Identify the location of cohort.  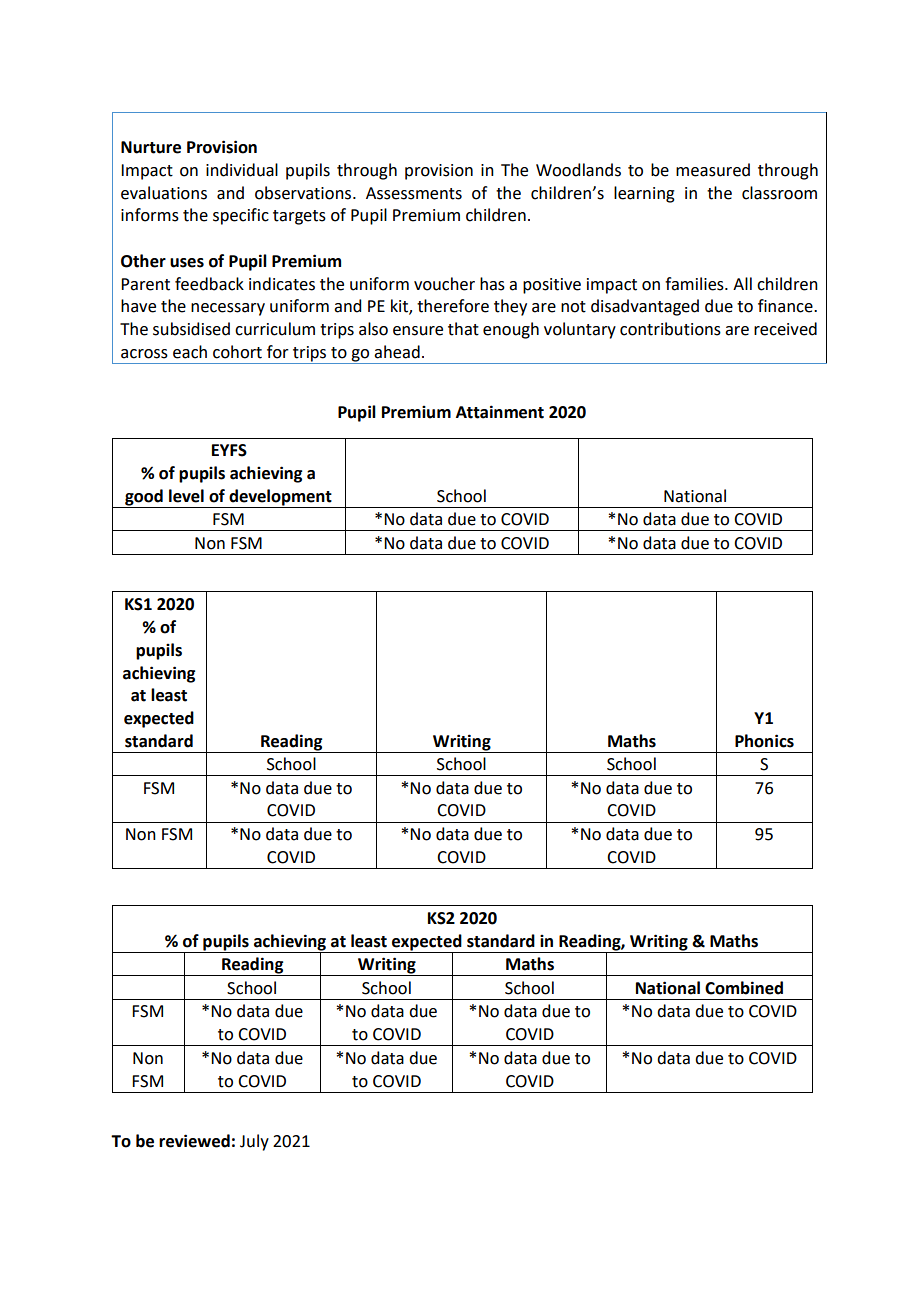
(237, 352).
